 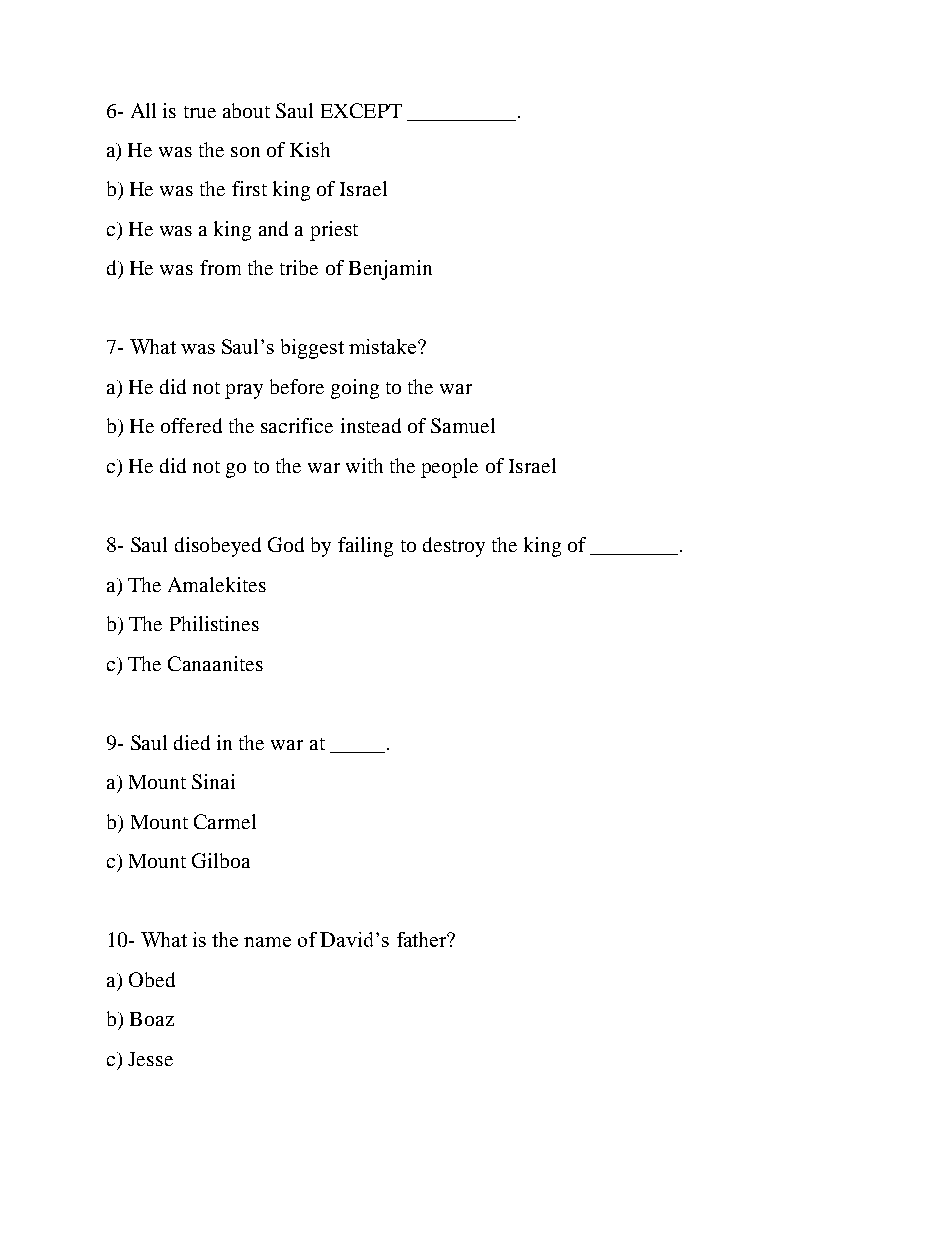 I want to click on God, so click(x=286, y=544).
